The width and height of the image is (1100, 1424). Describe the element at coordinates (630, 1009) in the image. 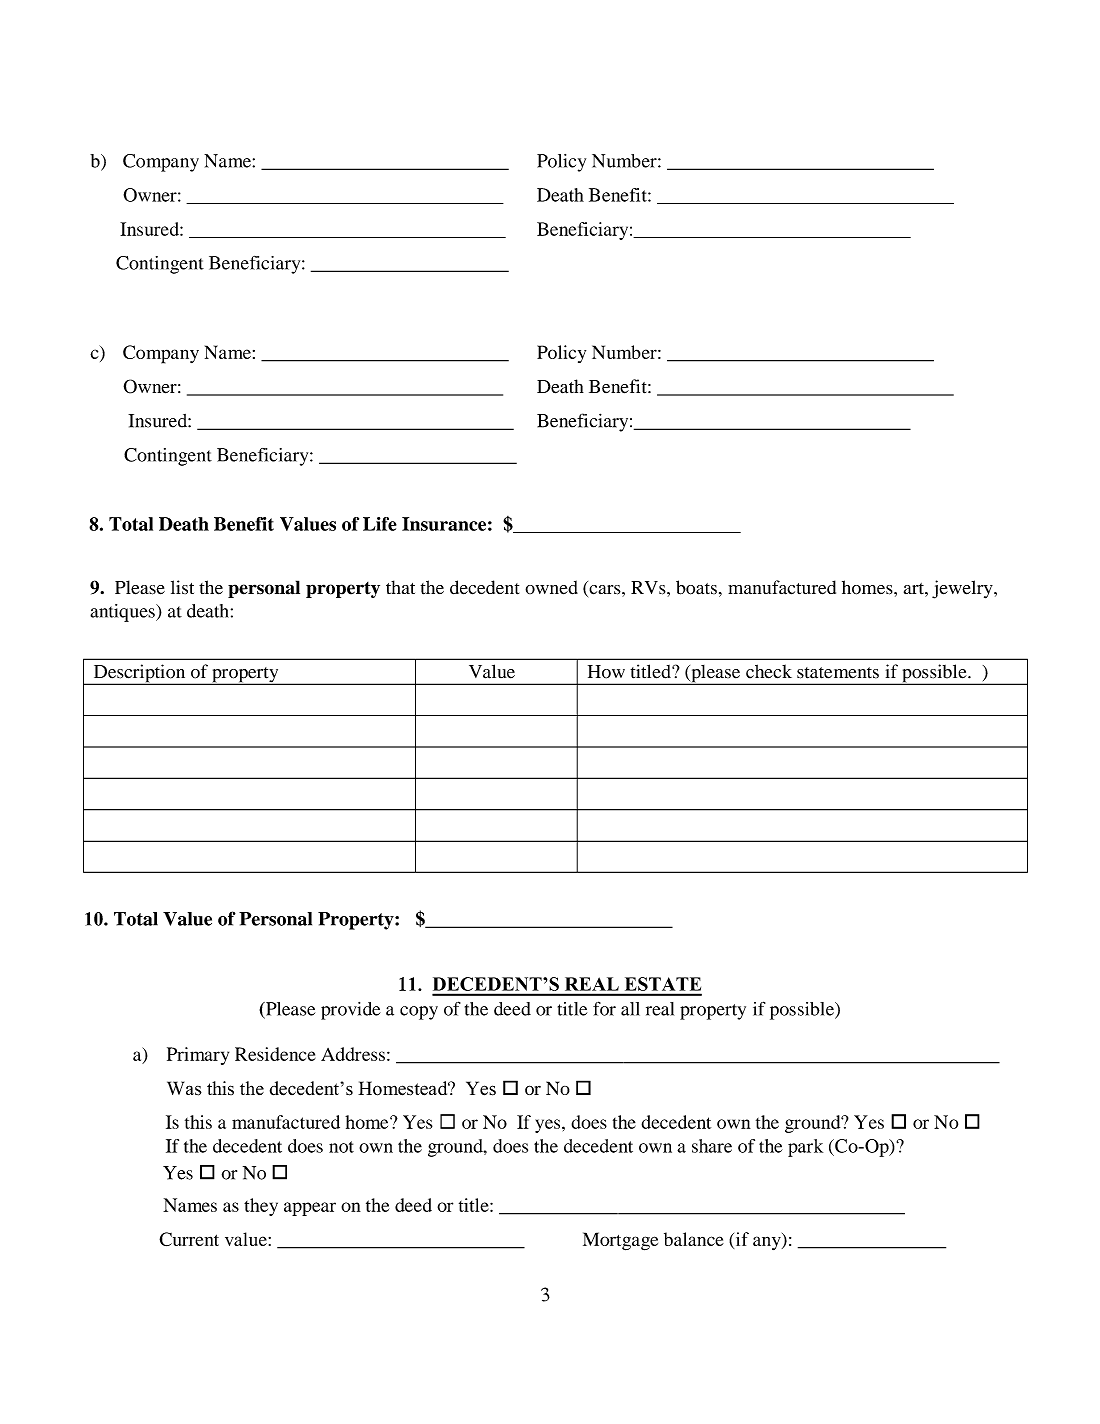

I see `all` at that location.
